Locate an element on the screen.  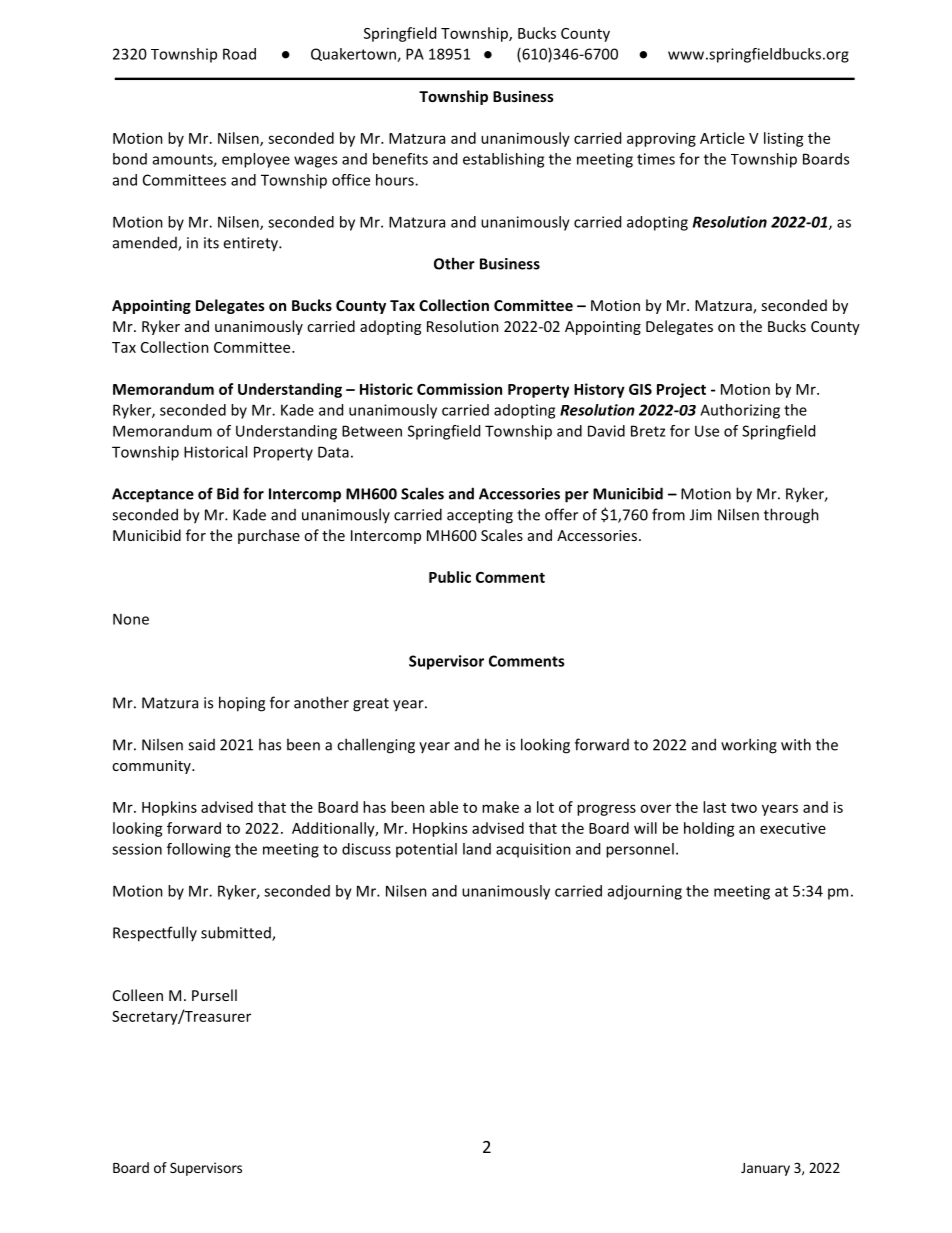
Road is located at coordinates (239, 54).
